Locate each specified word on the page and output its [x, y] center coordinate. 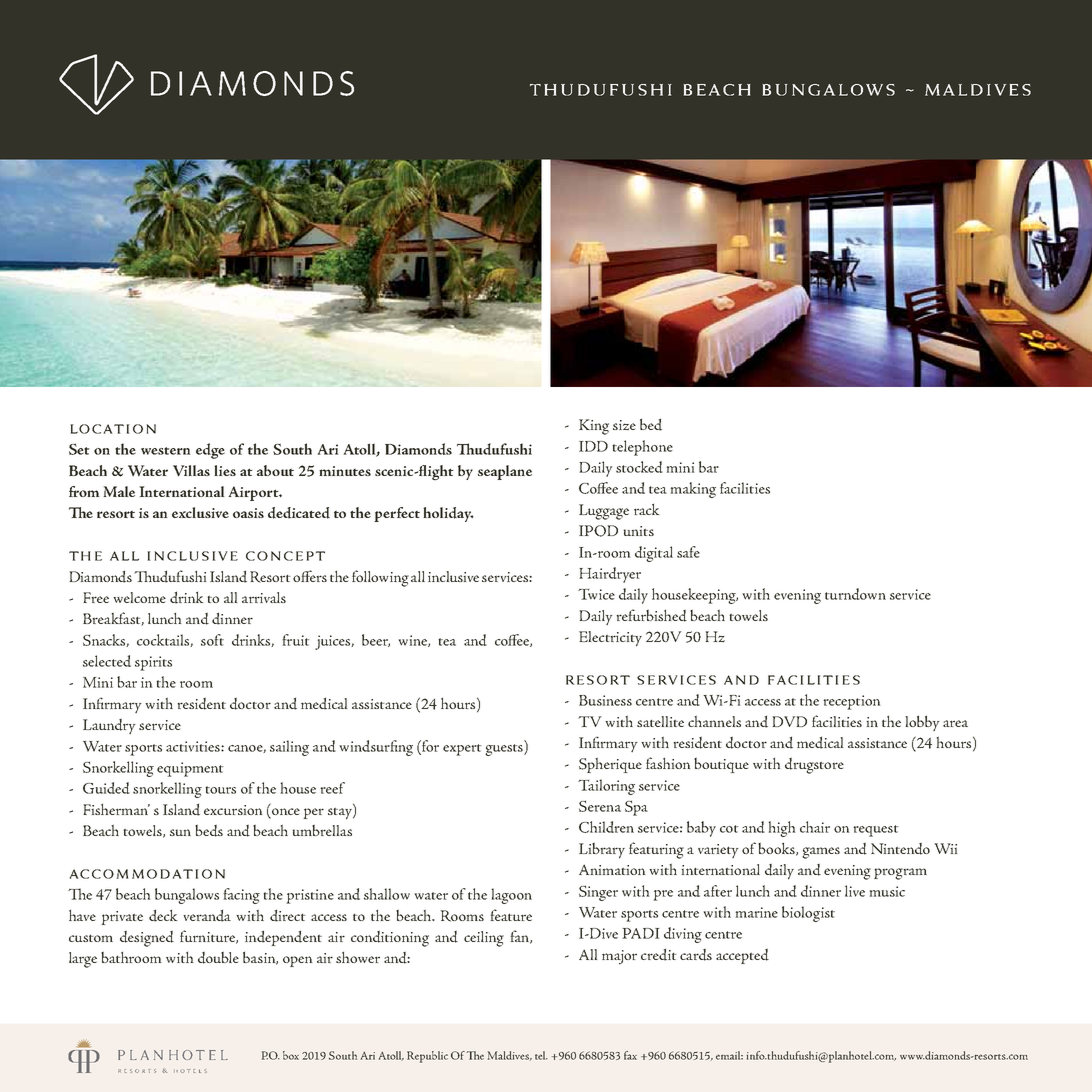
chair [815, 827]
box [291, 1055]
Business [605, 700]
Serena [600, 806]
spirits [153, 663]
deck [163, 915]
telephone [642, 448]
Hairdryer [610, 575]
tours [220, 790]
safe [688, 552]
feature [511, 915]
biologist [808, 914]
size [624, 425]
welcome [139, 597]
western [165, 451]
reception [851, 702]
